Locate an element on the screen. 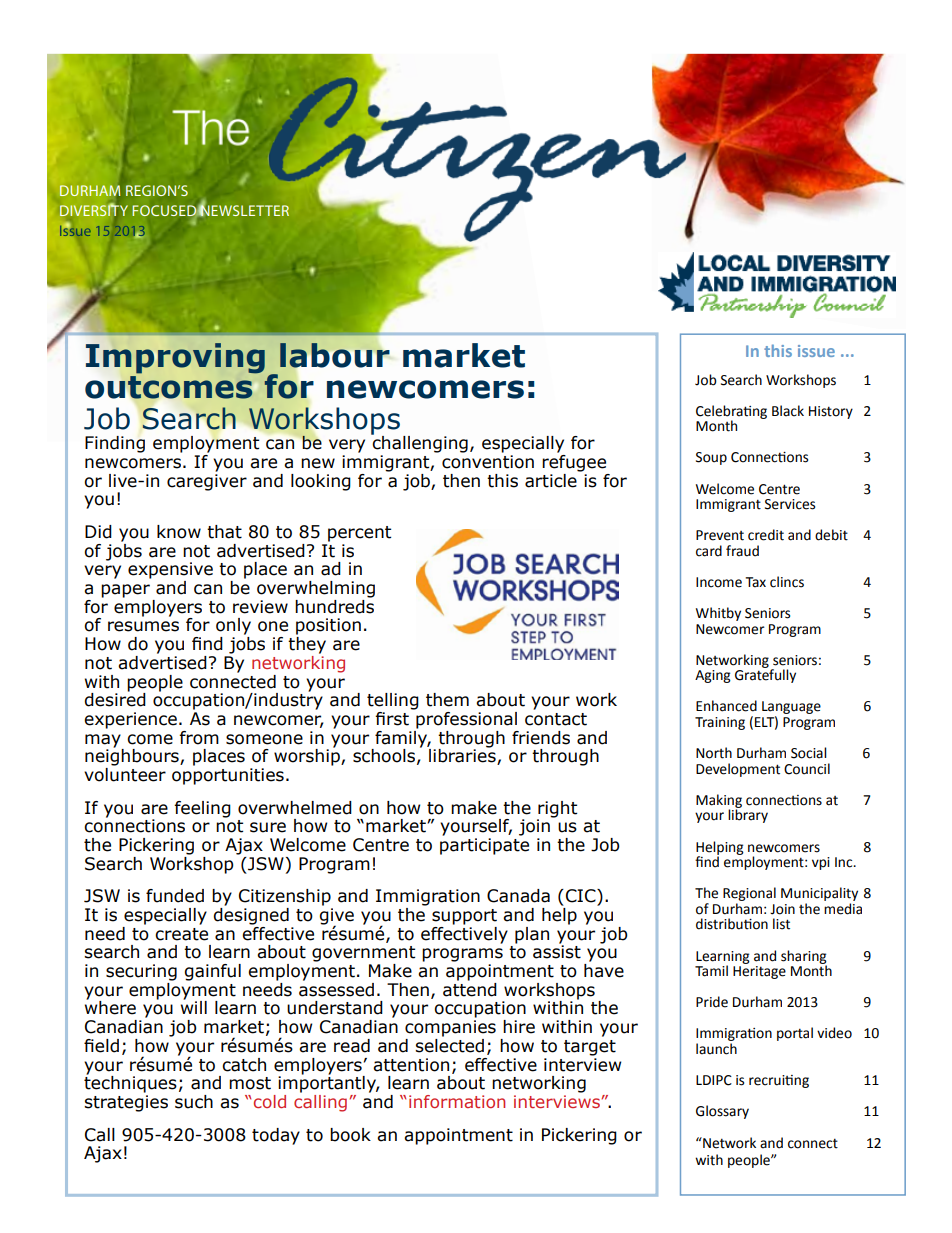 The height and width of the screenshot is (1233, 952). create is located at coordinates (181, 934).
